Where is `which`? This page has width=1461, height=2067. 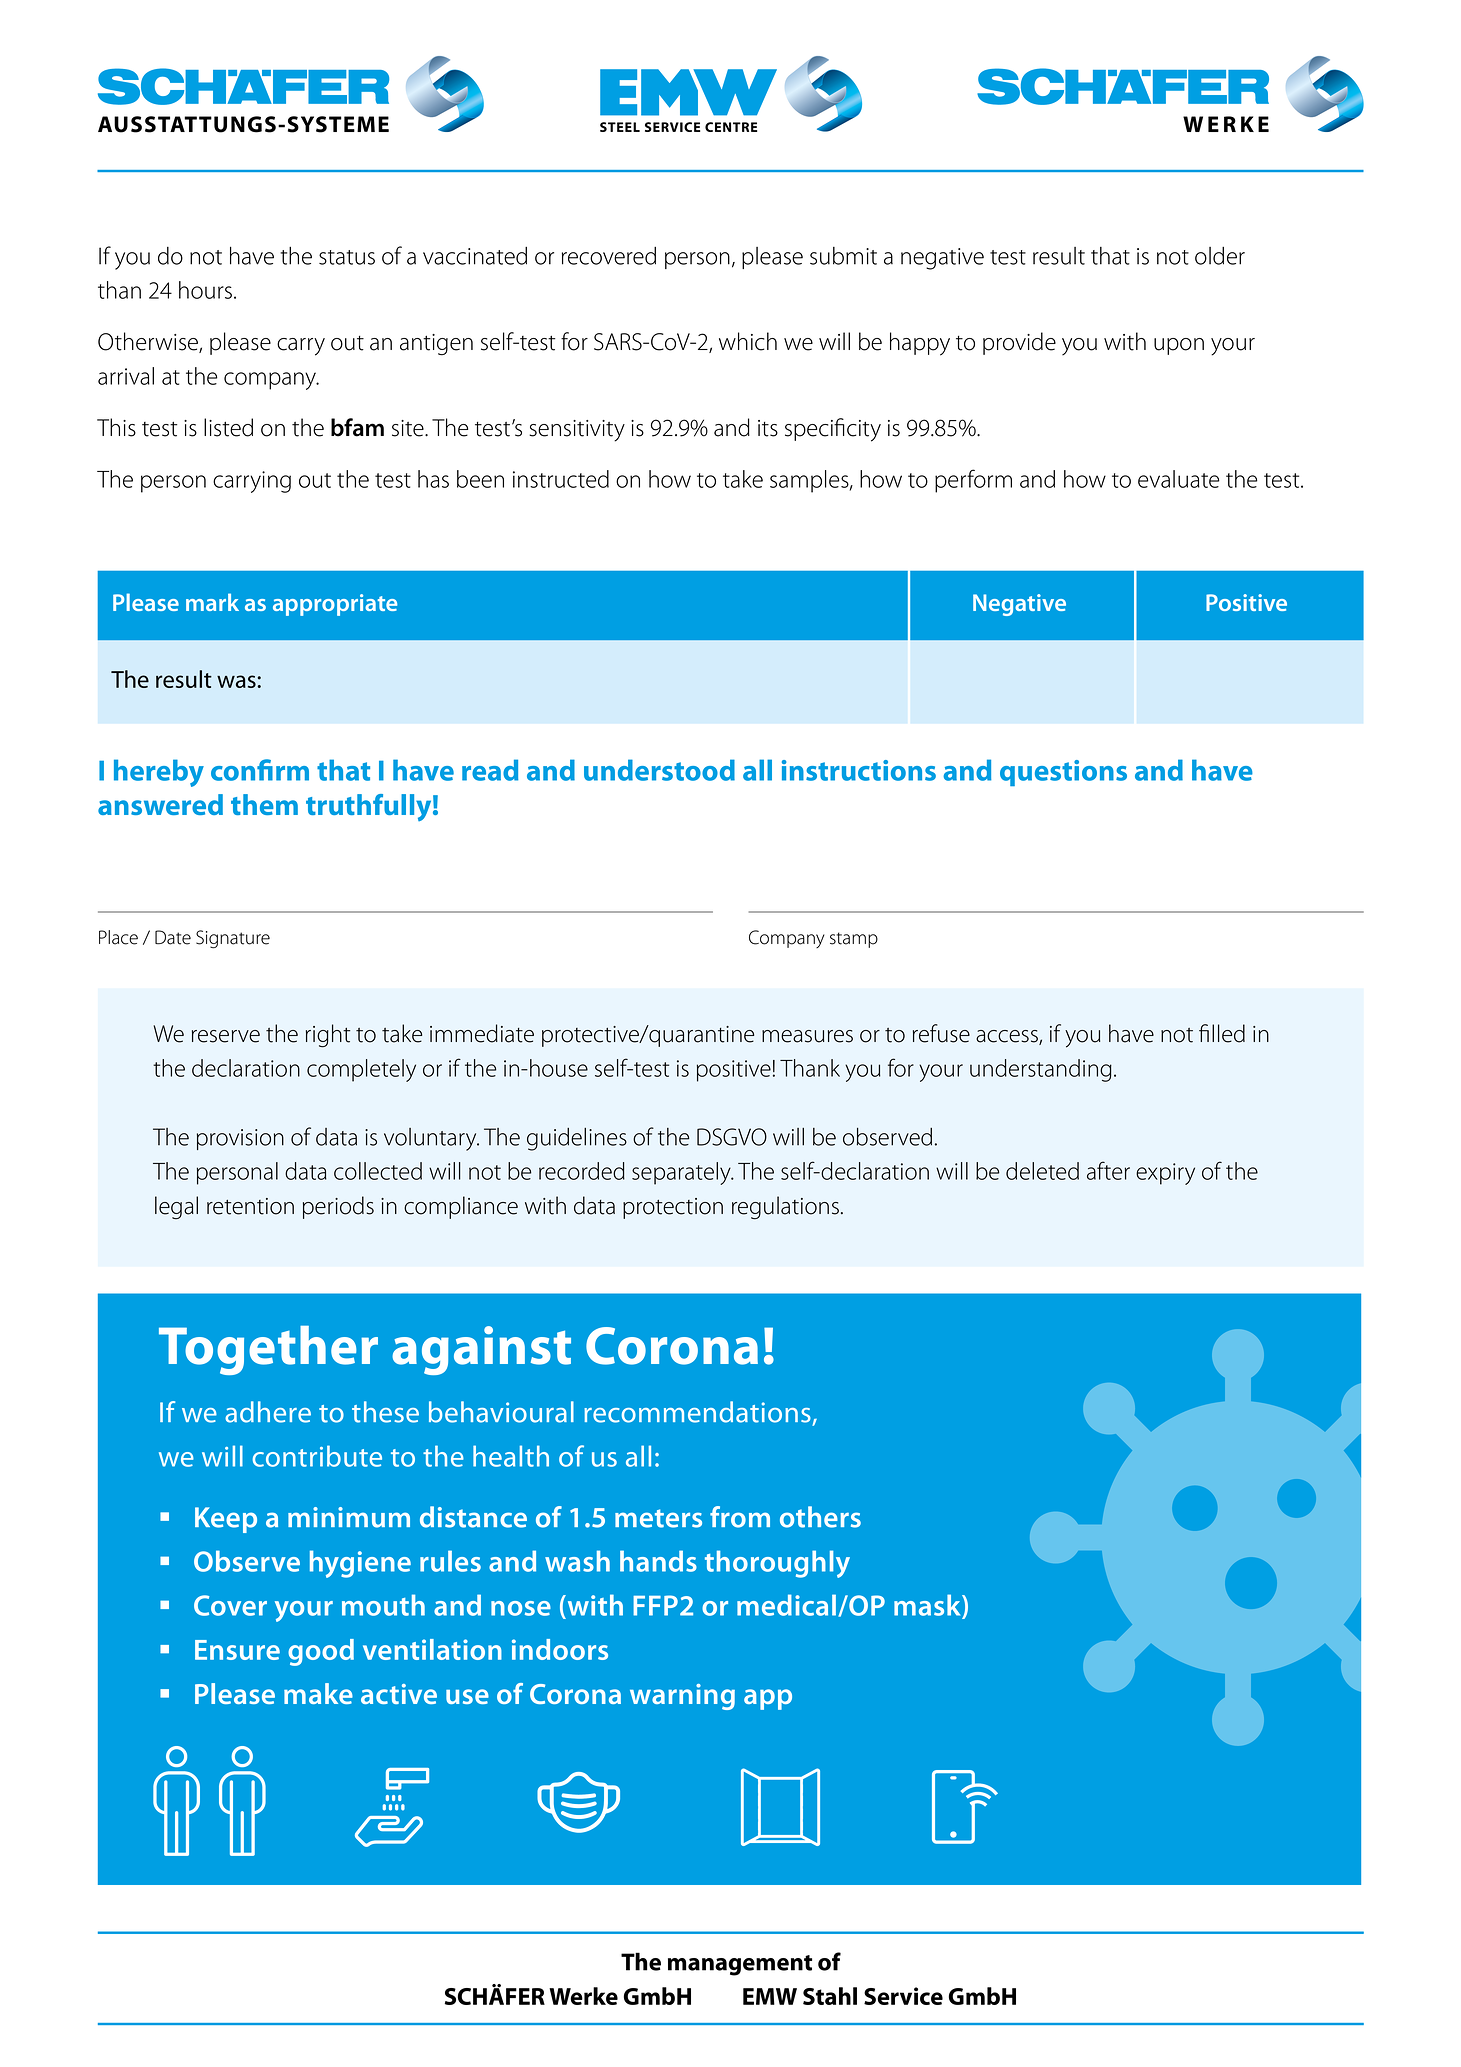
which is located at coordinates (748, 341).
